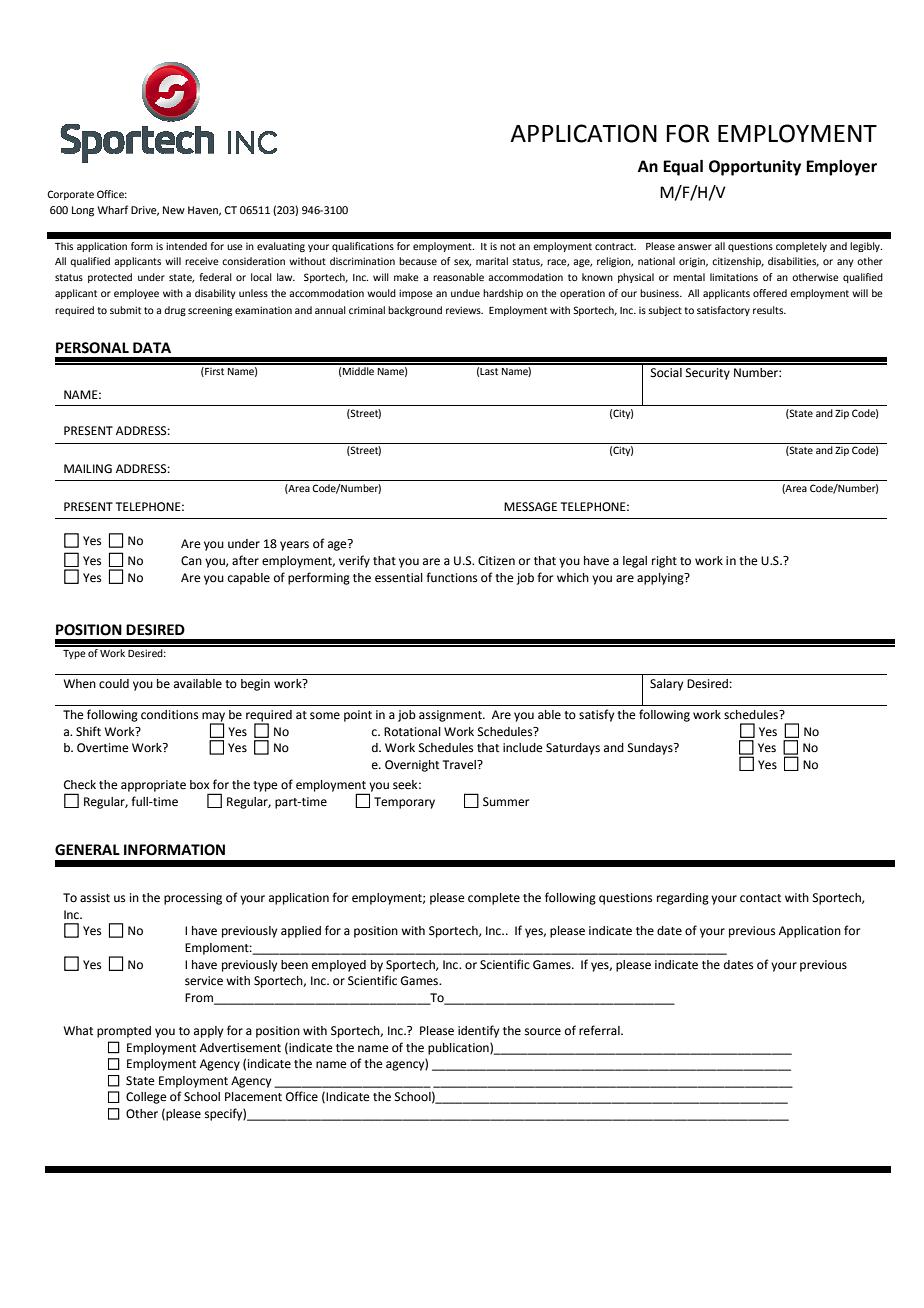  I want to click on not, so click(508, 246).
